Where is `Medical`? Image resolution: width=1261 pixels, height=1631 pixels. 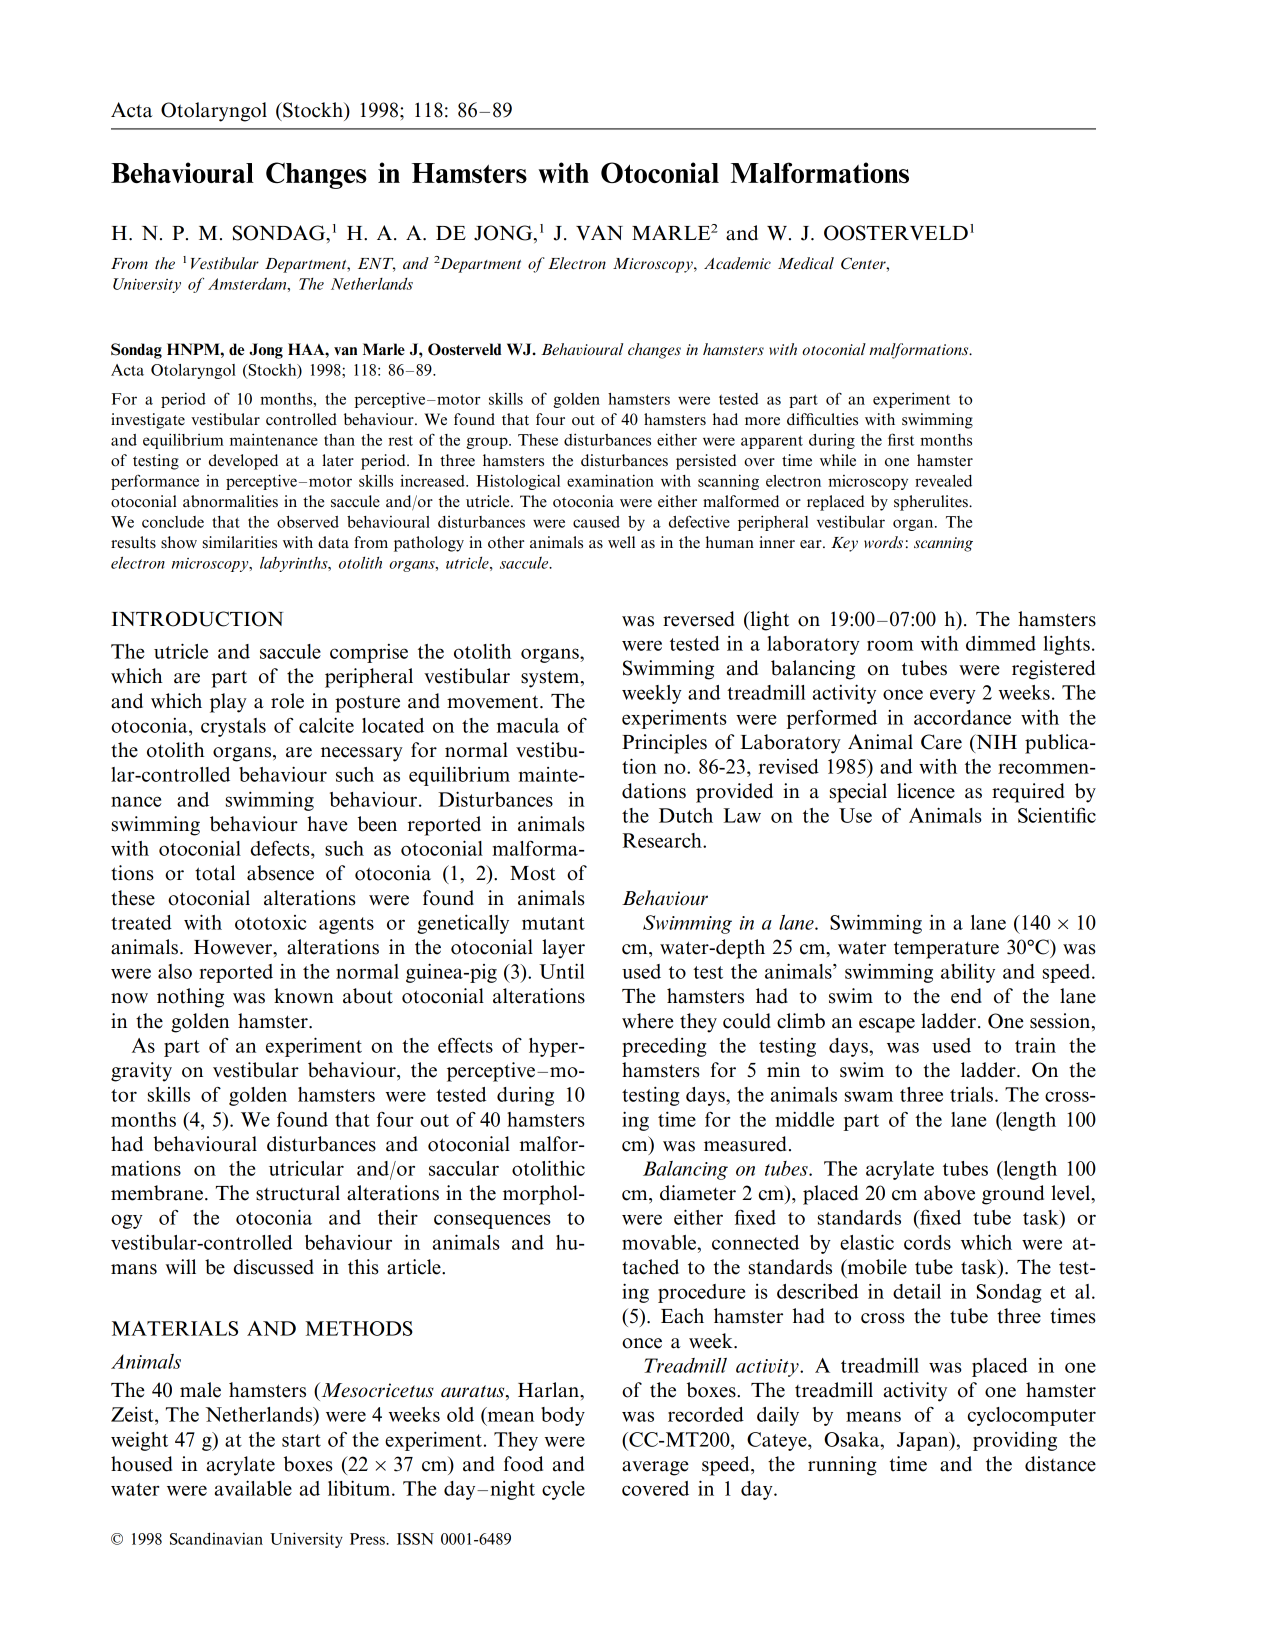 Medical is located at coordinates (806, 263).
